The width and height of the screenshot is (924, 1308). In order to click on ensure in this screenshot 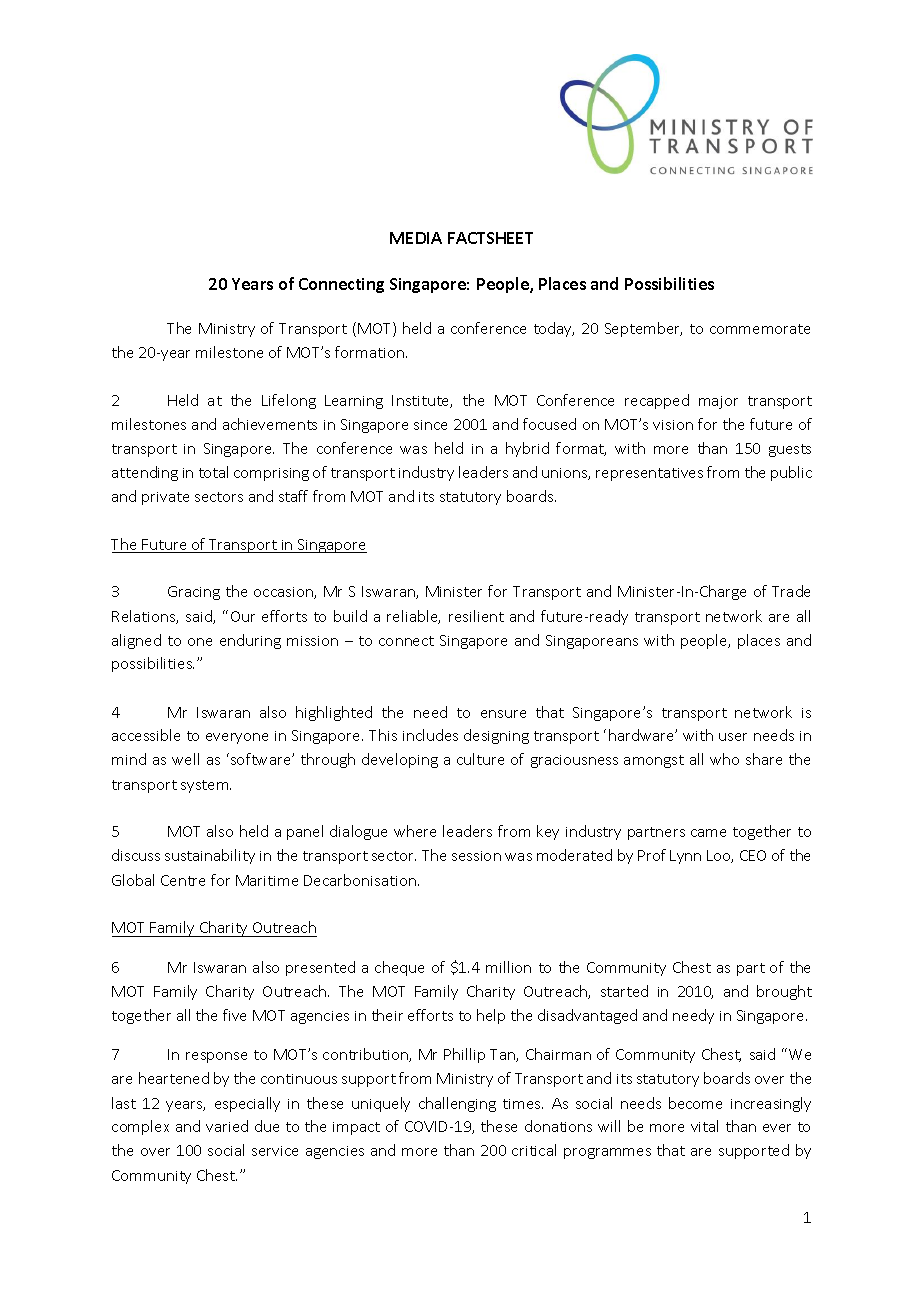, I will do `click(503, 714)`.
